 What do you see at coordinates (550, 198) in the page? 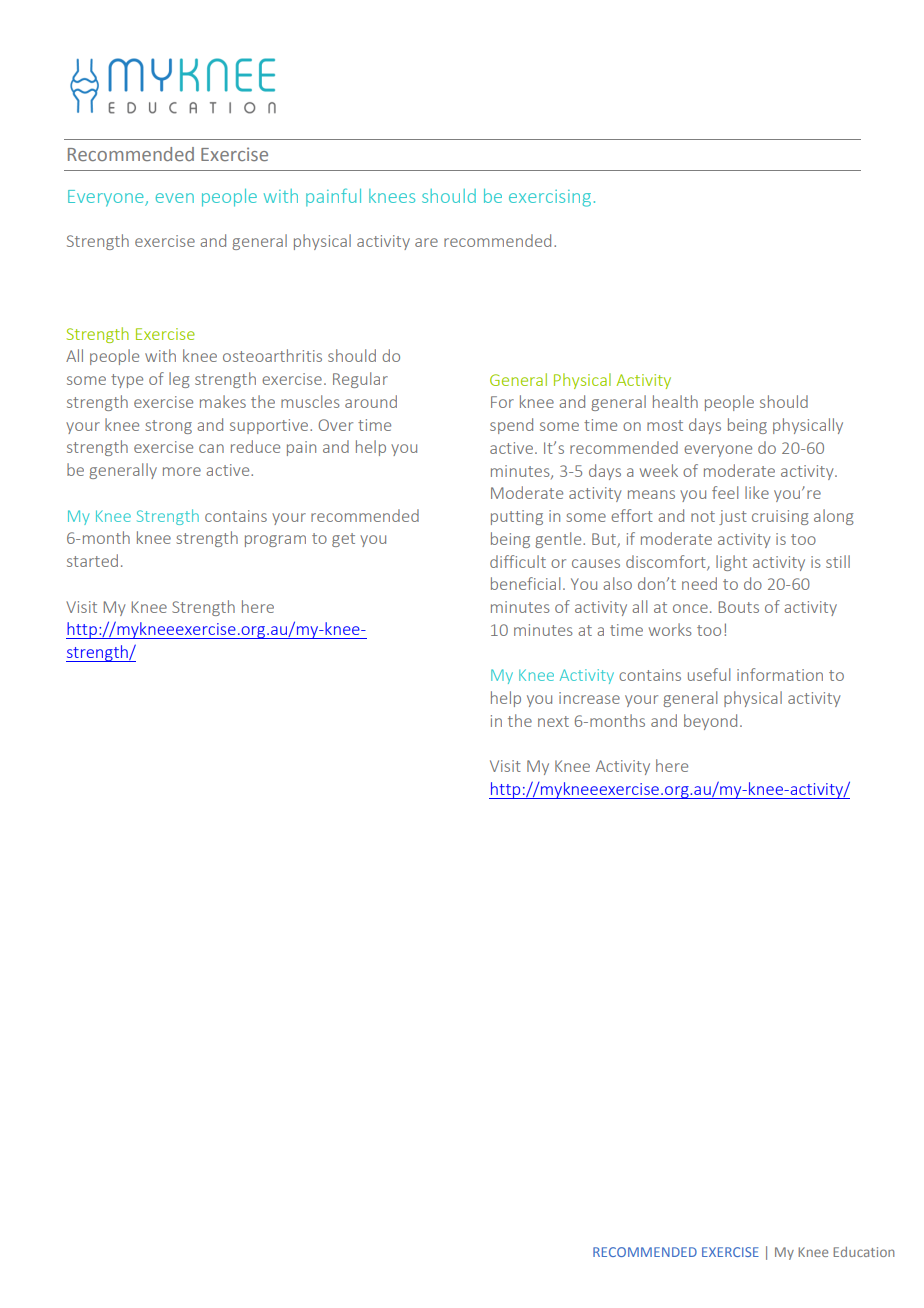
I see `exercising` at bounding box center [550, 198].
